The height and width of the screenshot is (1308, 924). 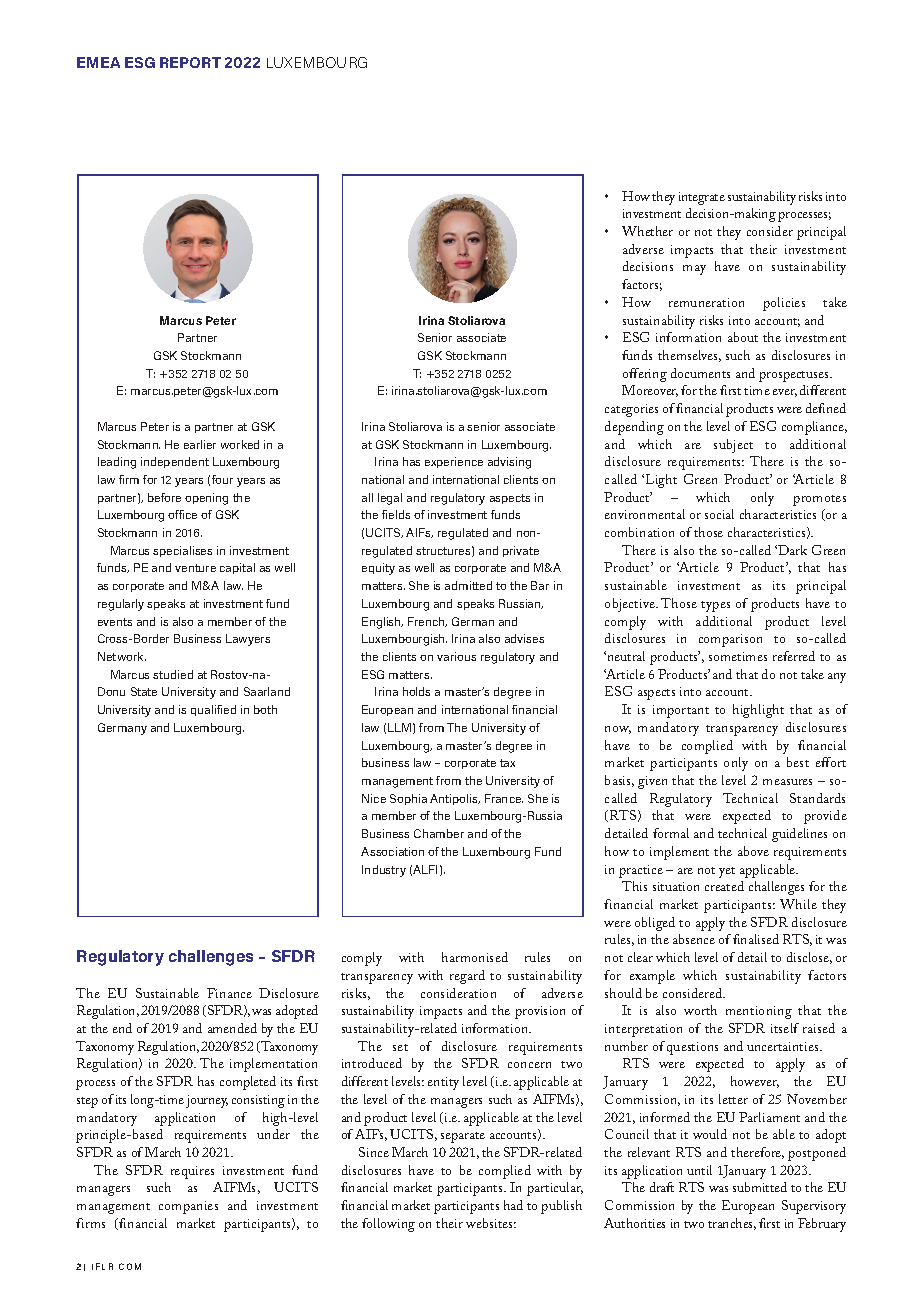 What do you see at coordinates (200, 444) in the screenshot?
I see `earlier` at bounding box center [200, 444].
